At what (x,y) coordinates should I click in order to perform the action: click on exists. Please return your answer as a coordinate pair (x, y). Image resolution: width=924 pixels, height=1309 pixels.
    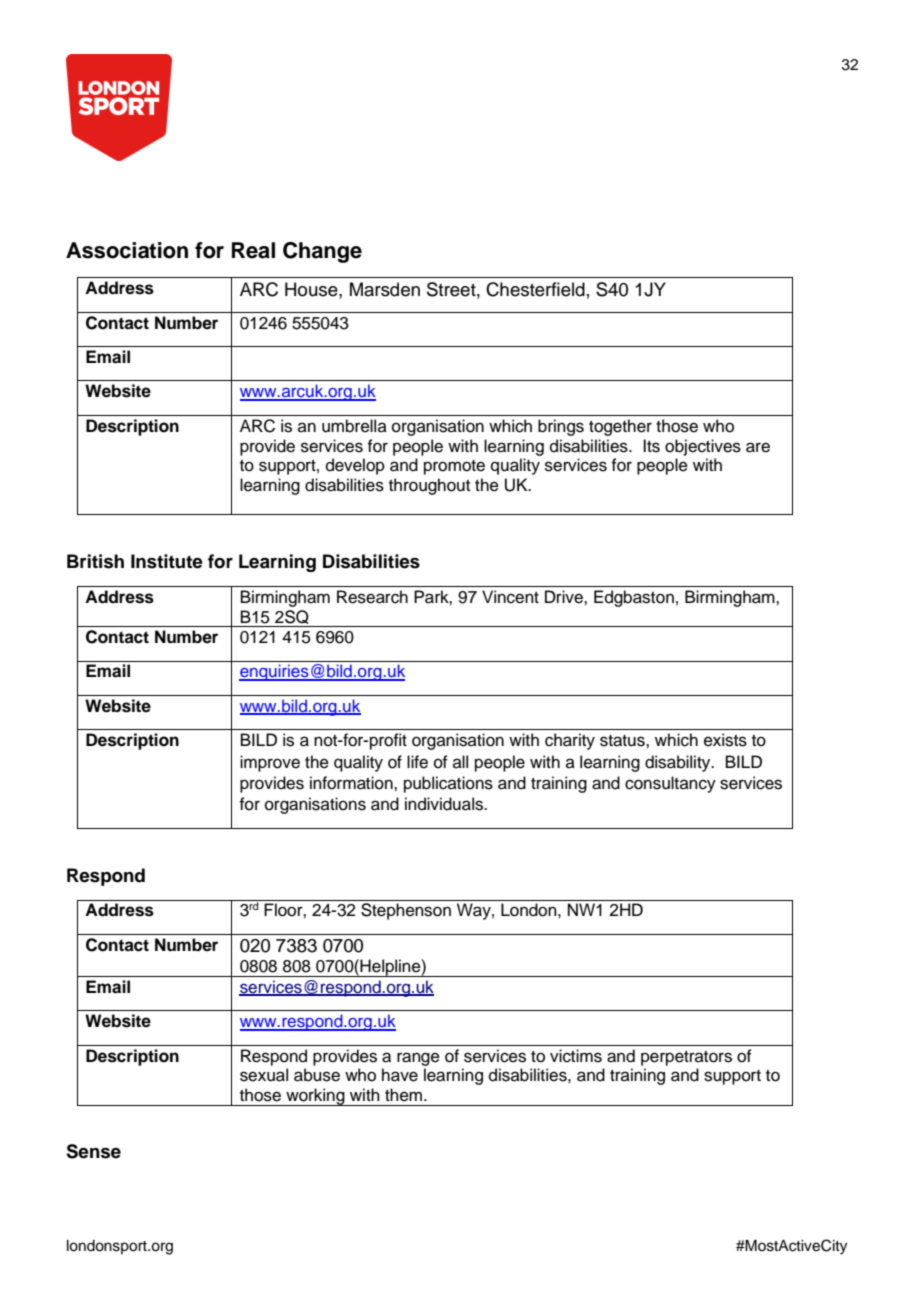
    Looking at the image, I should click on (725, 740).
